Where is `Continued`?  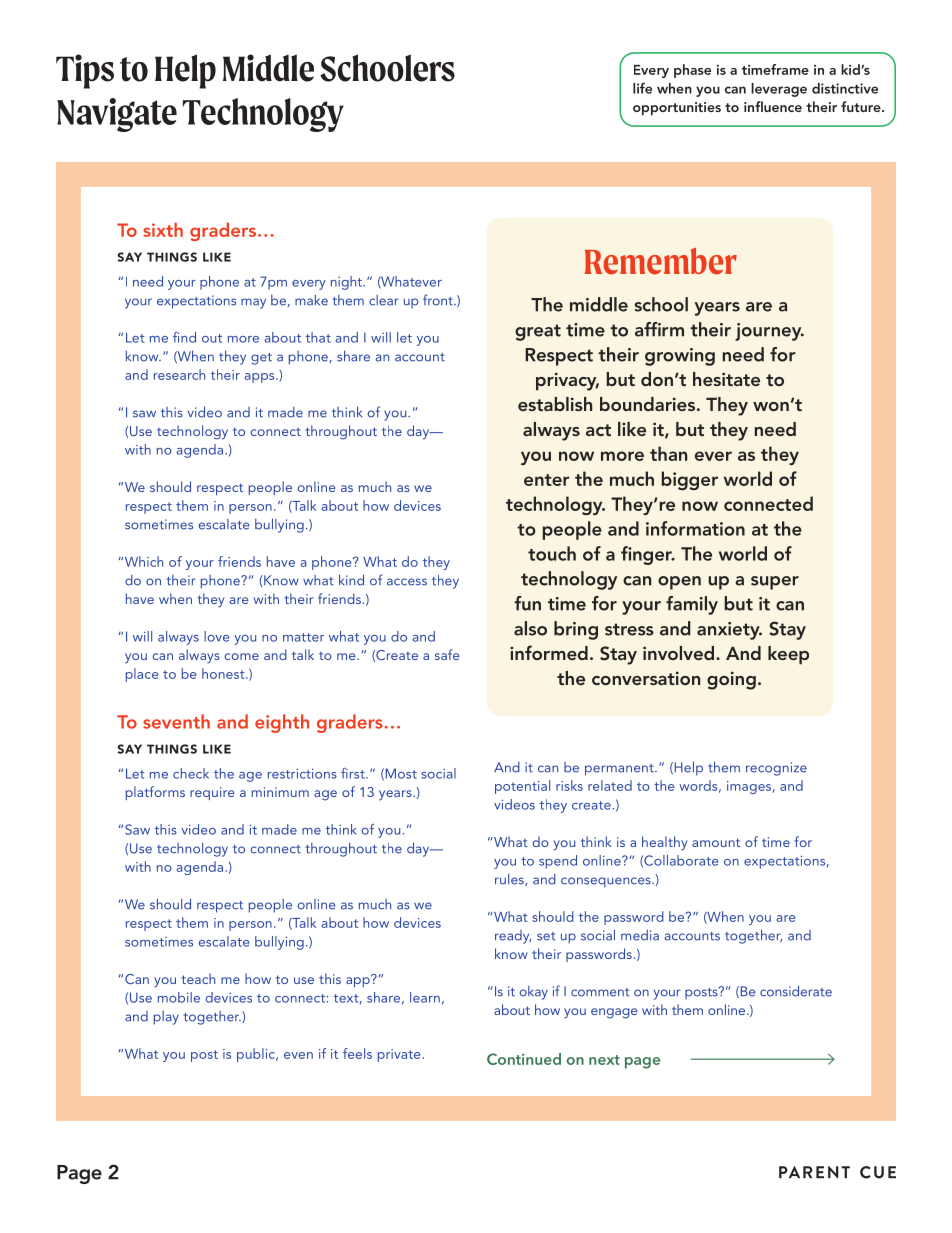
Continued is located at coordinates (524, 1059).
